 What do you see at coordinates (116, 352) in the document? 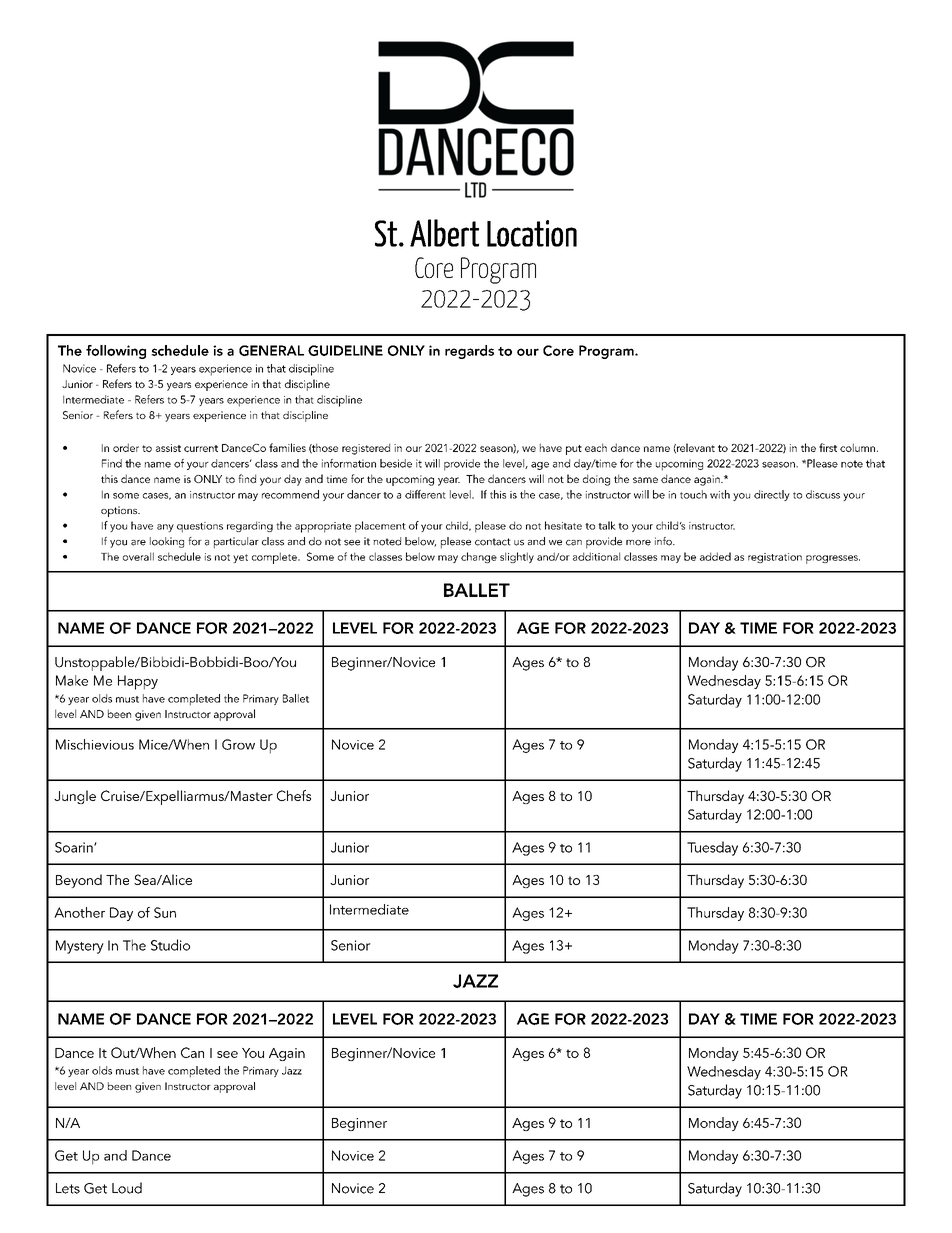
I see `following` at bounding box center [116, 352].
